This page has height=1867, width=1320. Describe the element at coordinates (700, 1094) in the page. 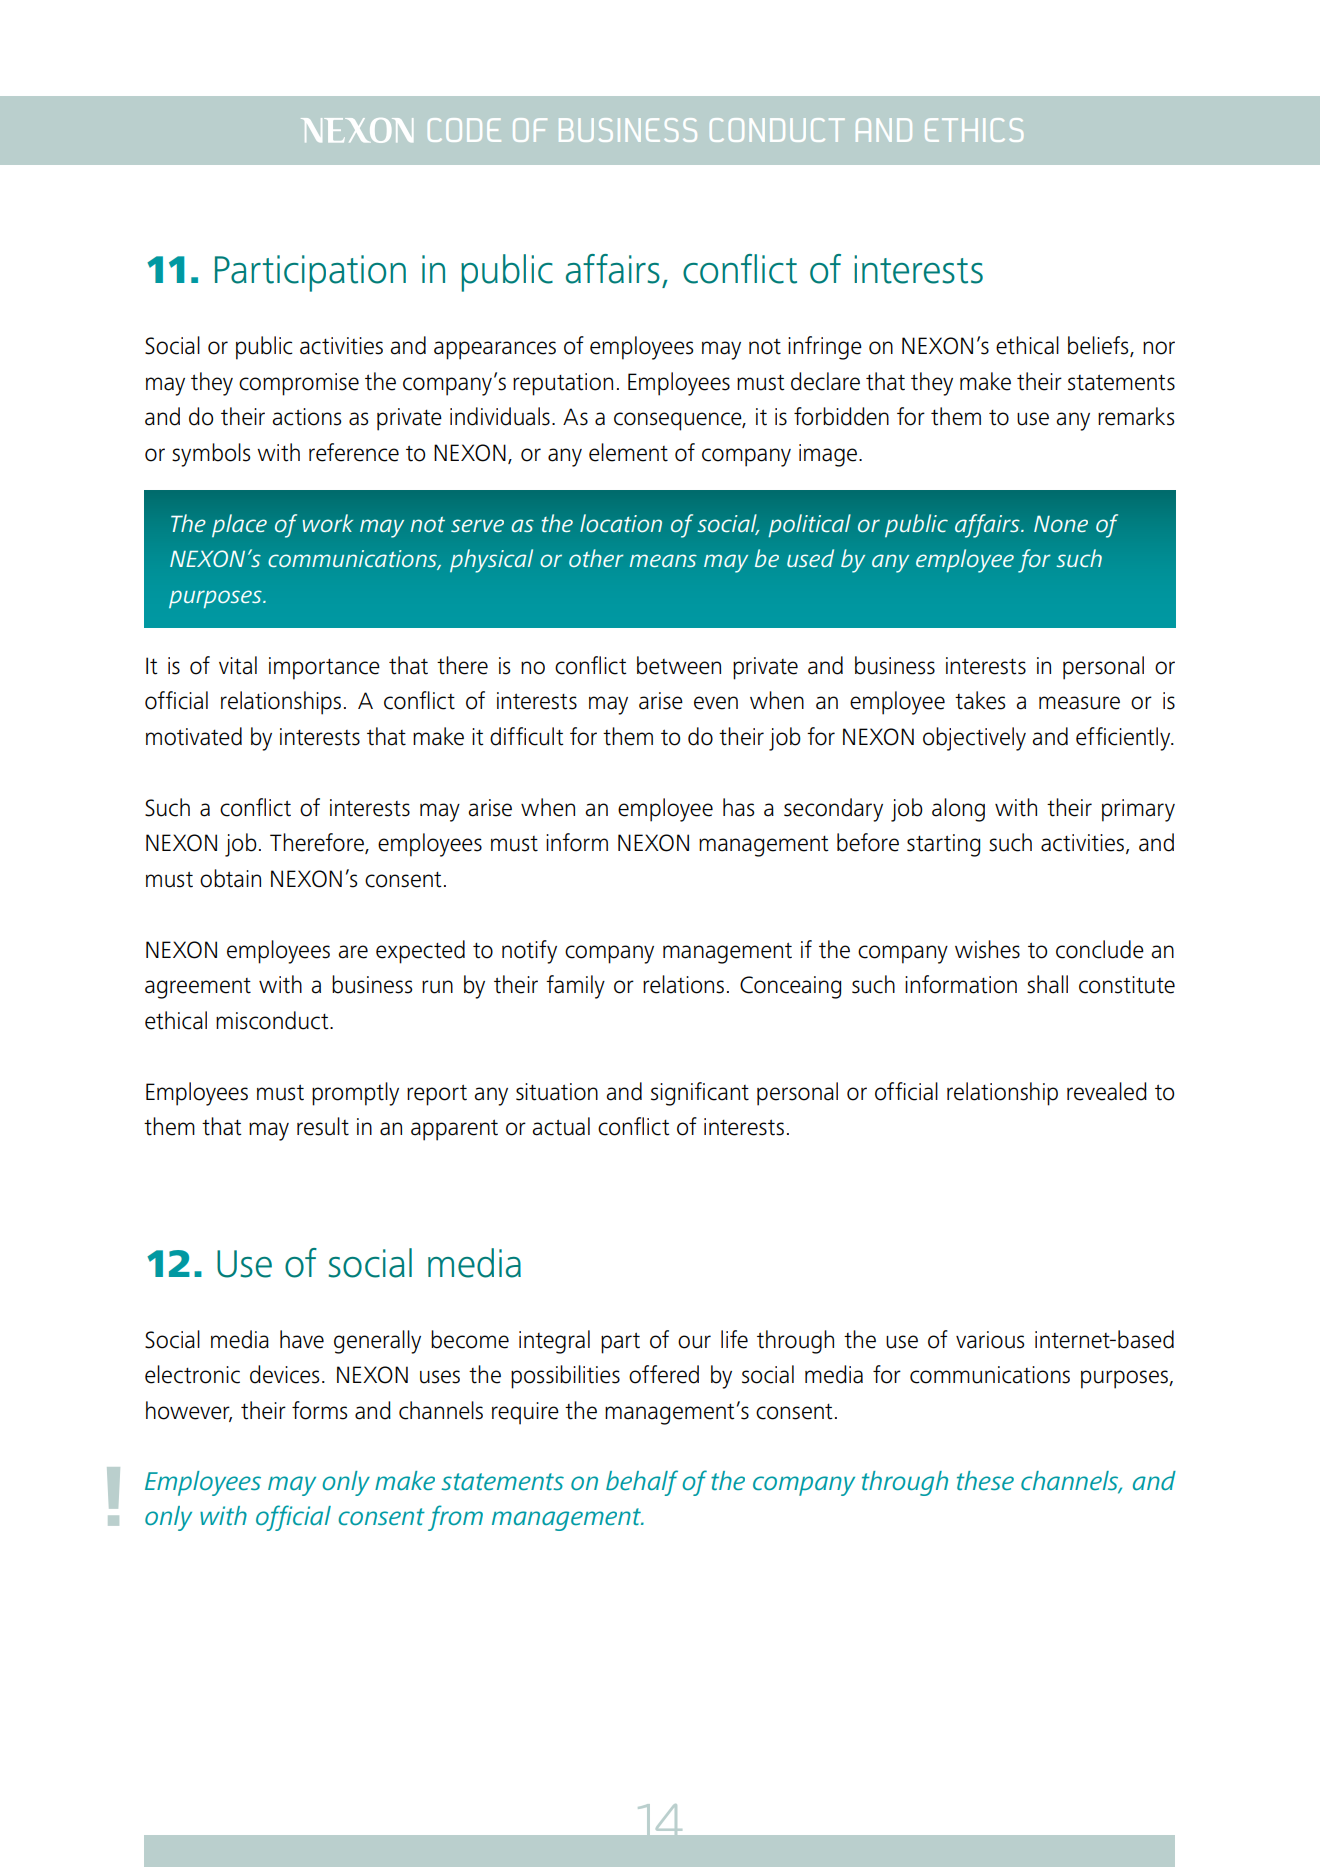

I see `significant` at that location.
